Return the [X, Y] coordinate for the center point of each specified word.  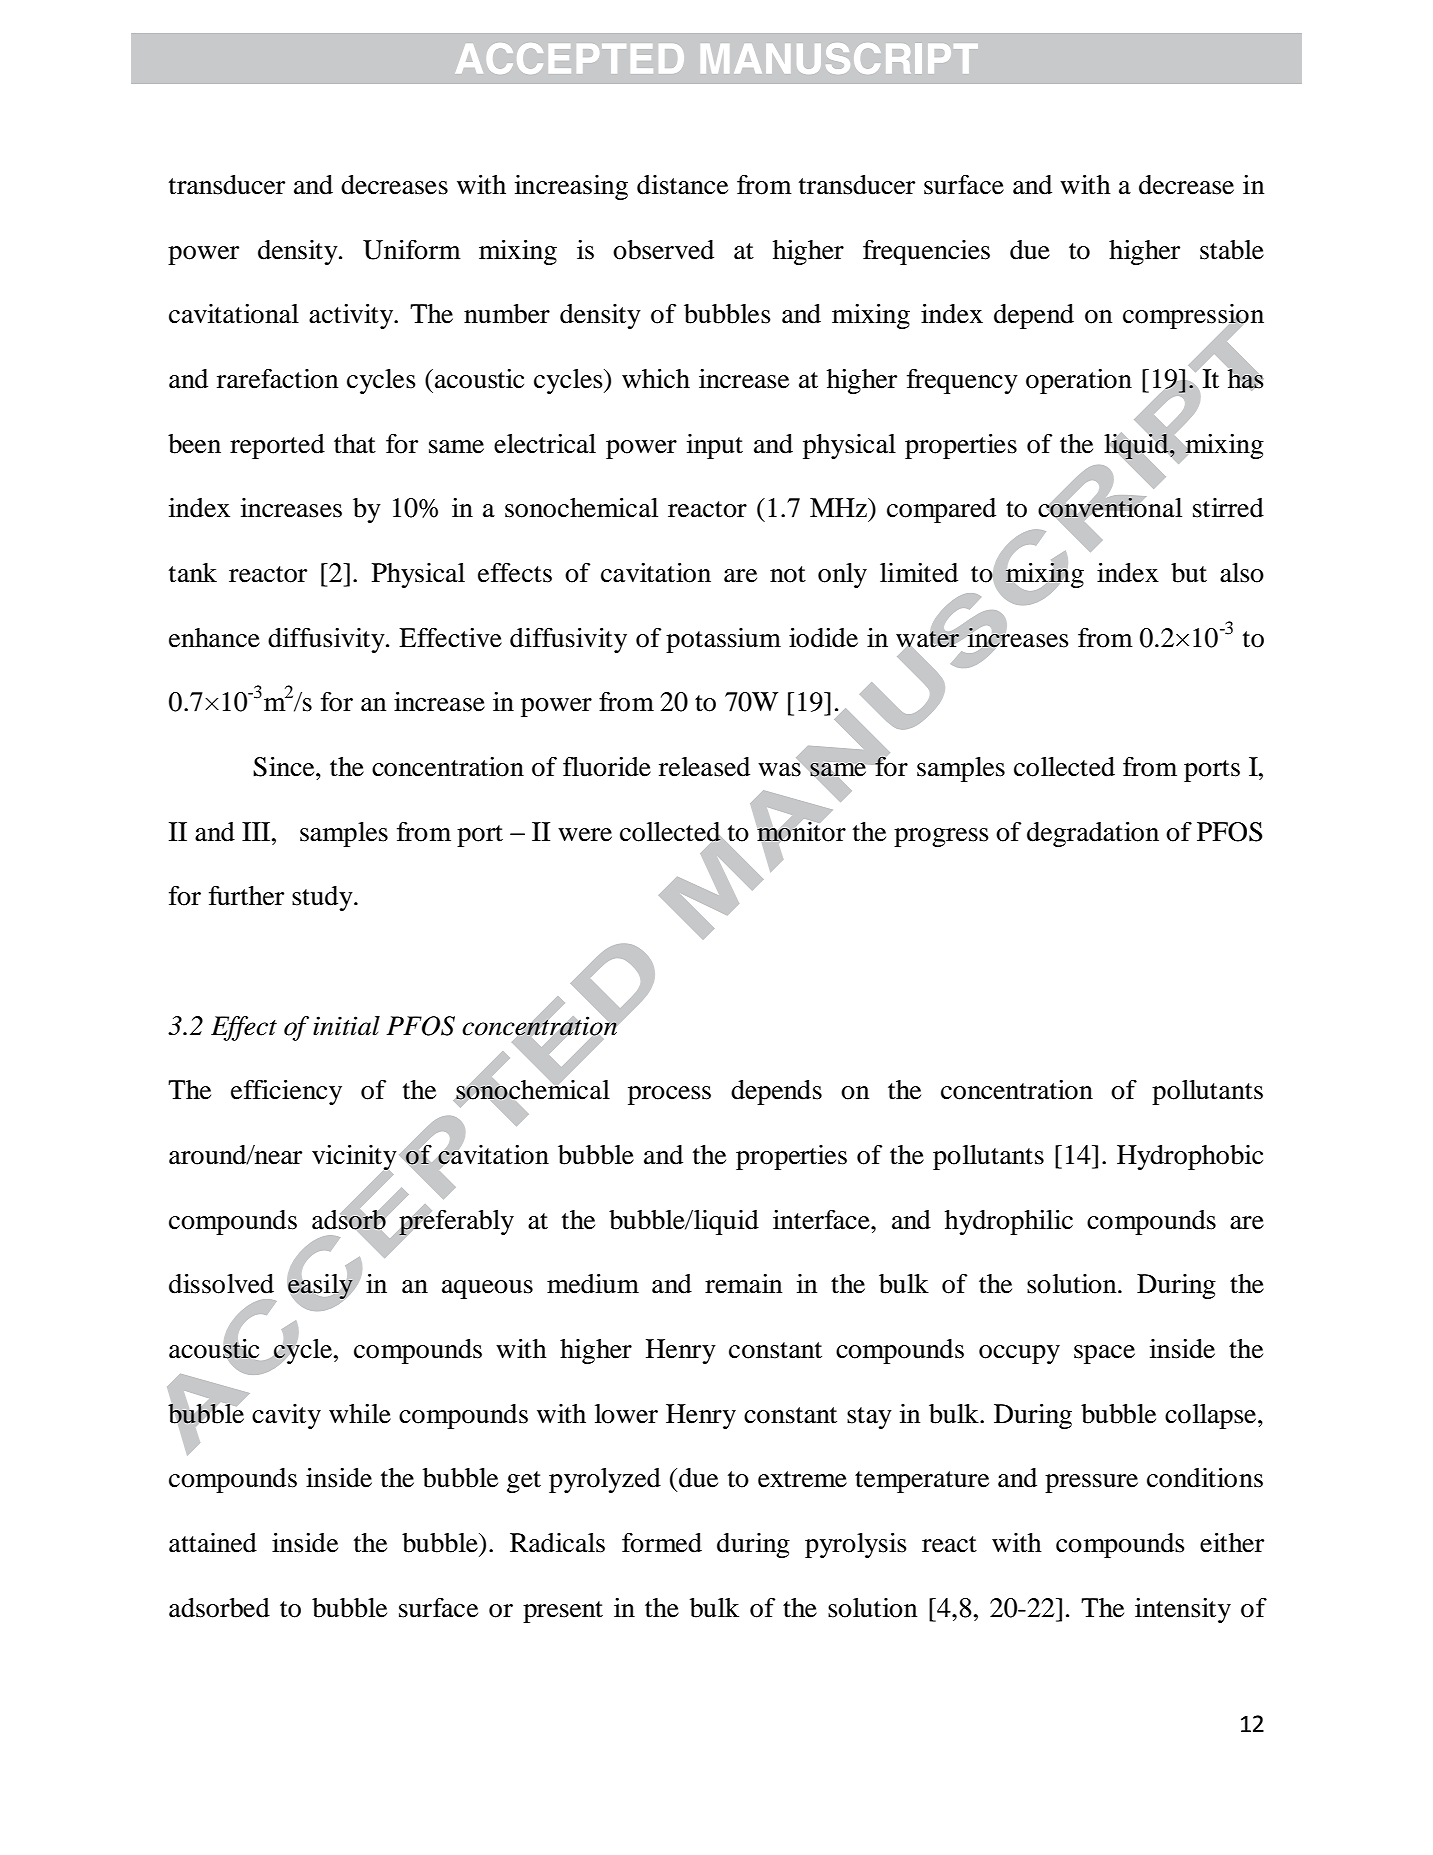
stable [1232, 250]
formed [662, 1542]
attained [213, 1543]
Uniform [412, 249]
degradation [1093, 834]
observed [663, 250]
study [323, 898]
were [585, 835]
